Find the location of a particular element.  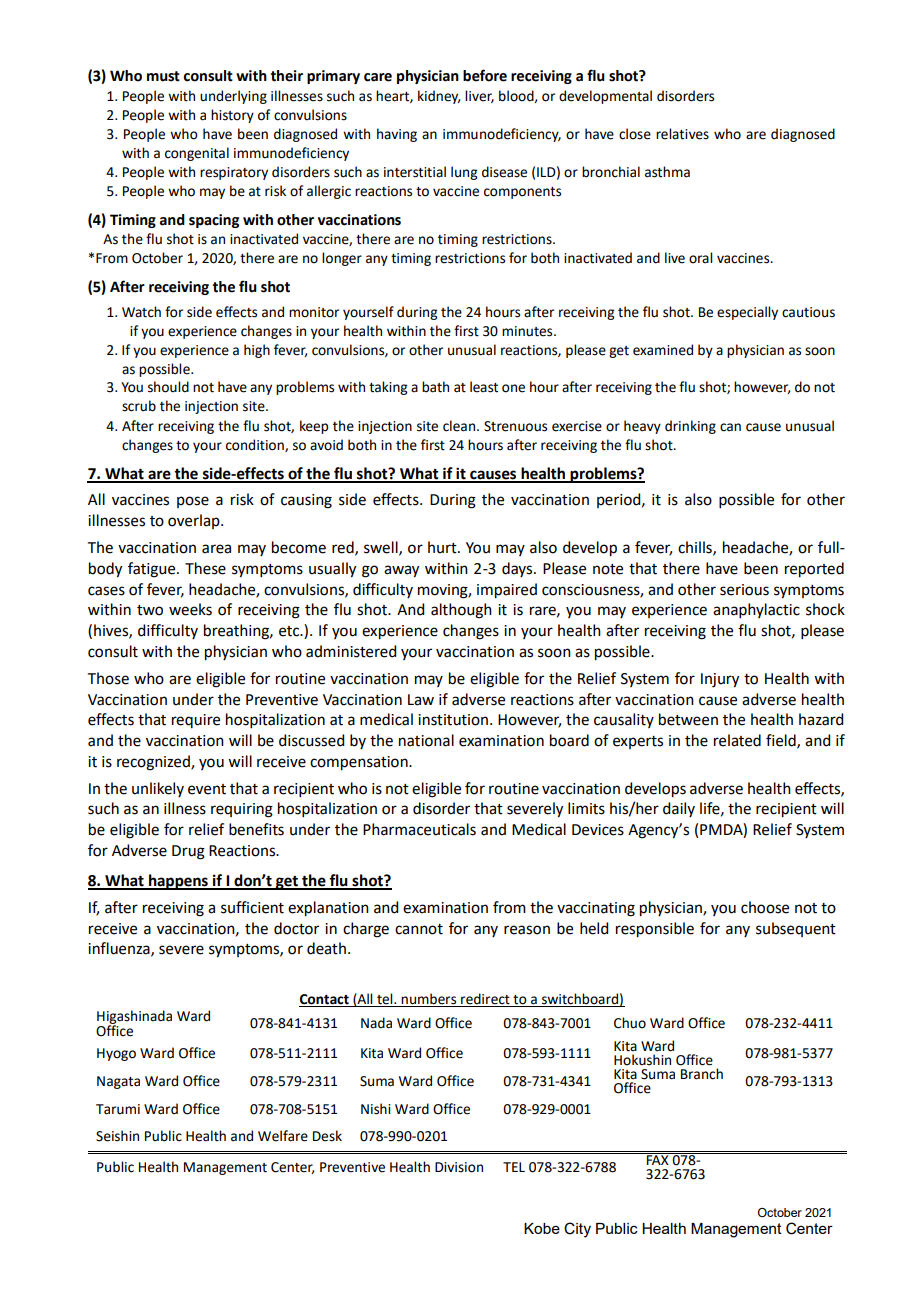

relatives is located at coordinates (682, 134).
